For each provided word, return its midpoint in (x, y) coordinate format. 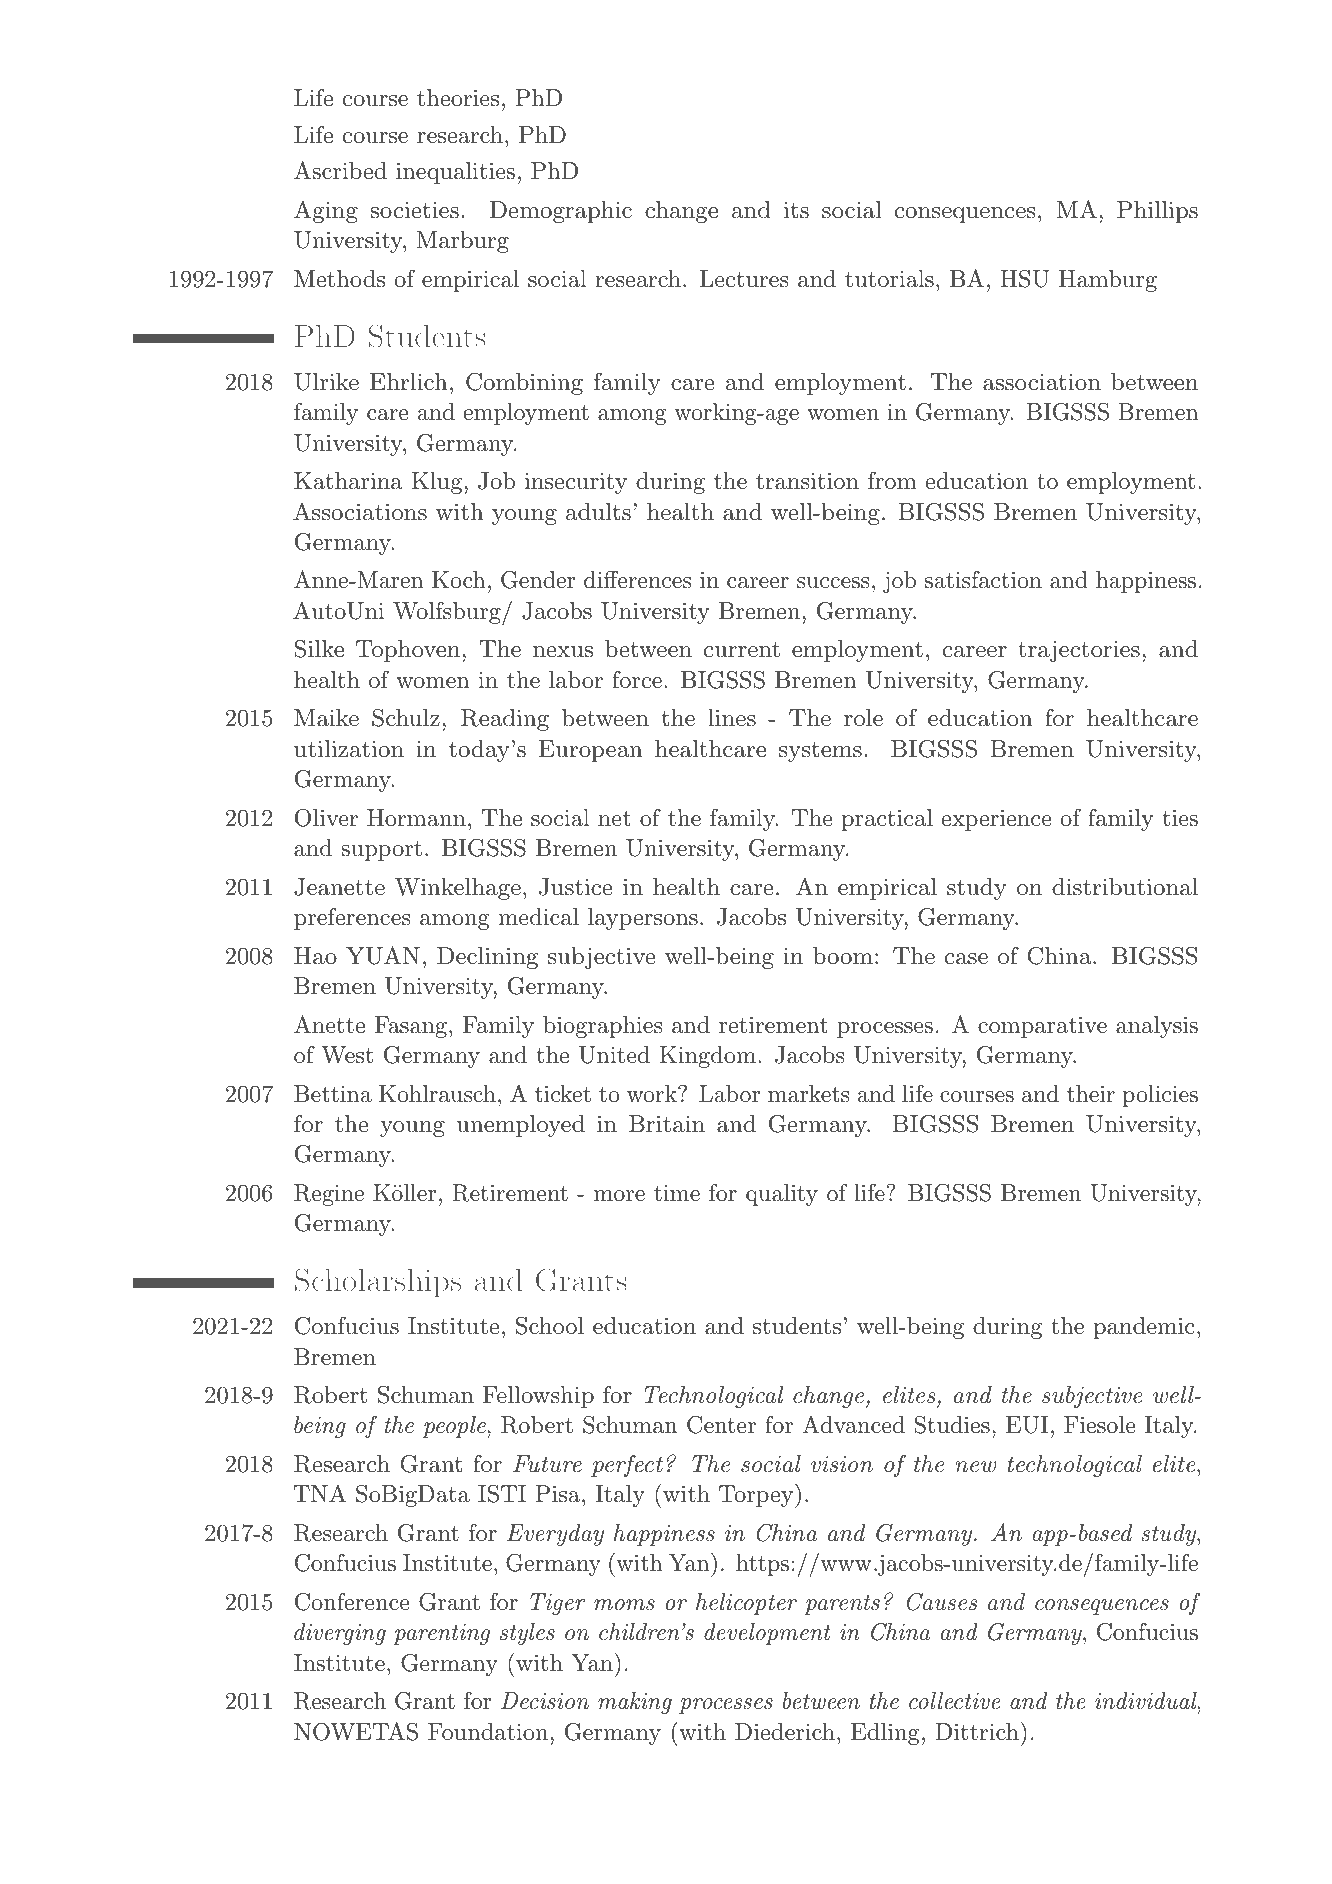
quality (782, 1195)
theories (458, 98)
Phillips (1157, 212)
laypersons (643, 919)
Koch (459, 580)
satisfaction (983, 580)
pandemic (1144, 1328)
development (767, 1634)
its (796, 210)
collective (954, 1701)
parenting (441, 1634)
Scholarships (378, 1282)
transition (807, 481)
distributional (1125, 887)
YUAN (383, 955)
